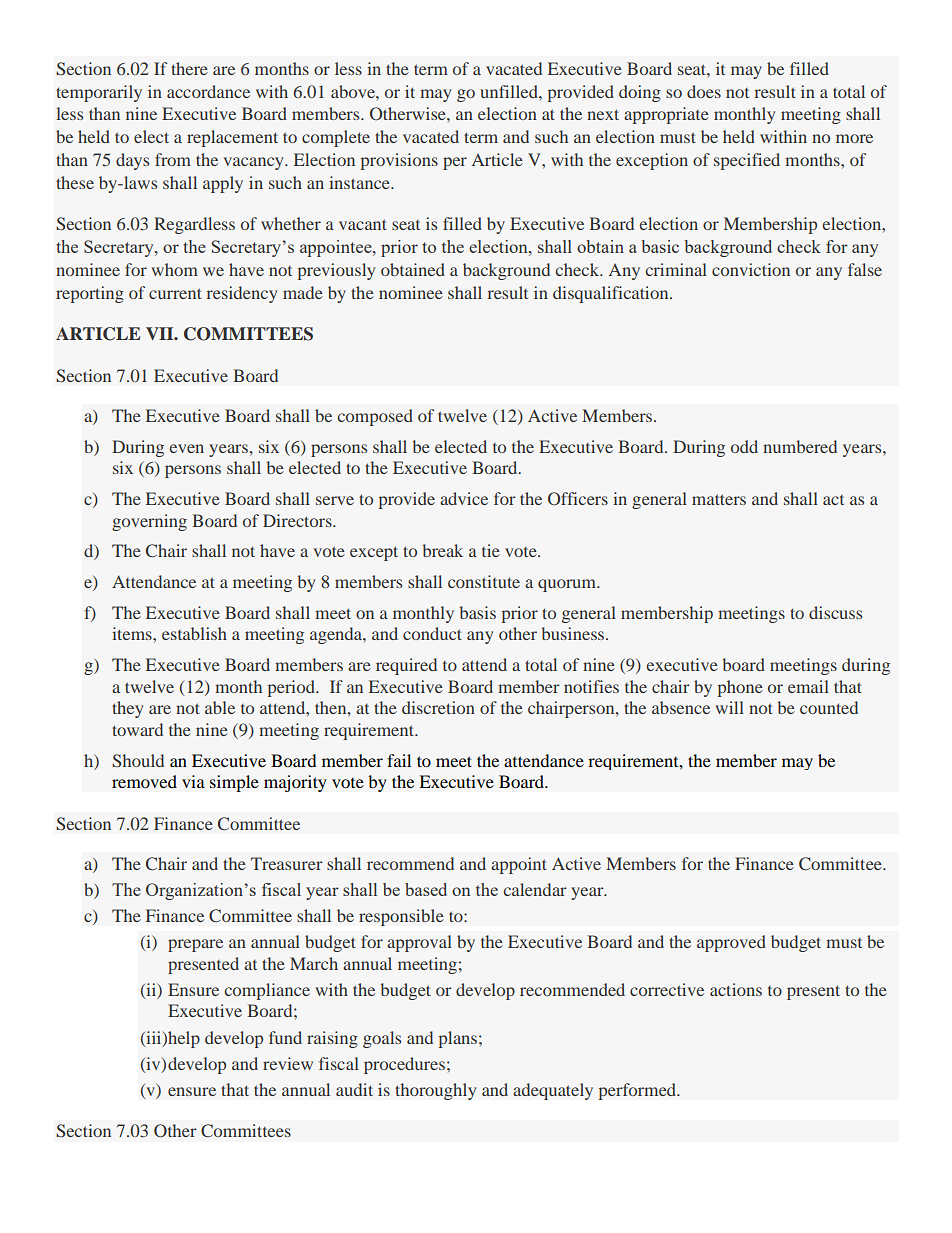 Image resolution: width=952 pixels, height=1233 pixels. I want to click on via, so click(193, 781).
